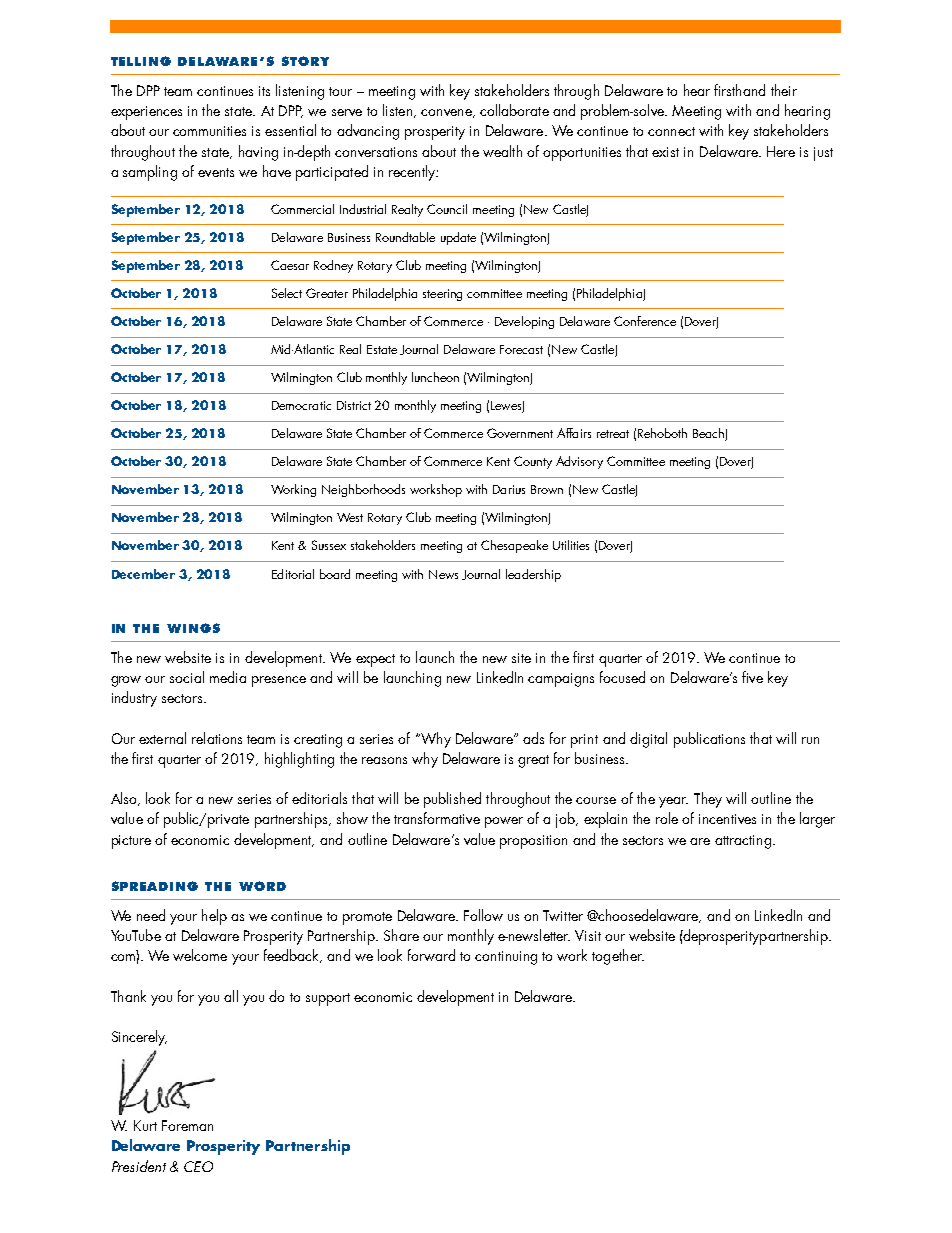 This image has width=952, height=1233. What do you see at coordinates (784, 90) in the image?
I see `their` at bounding box center [784, 90].
